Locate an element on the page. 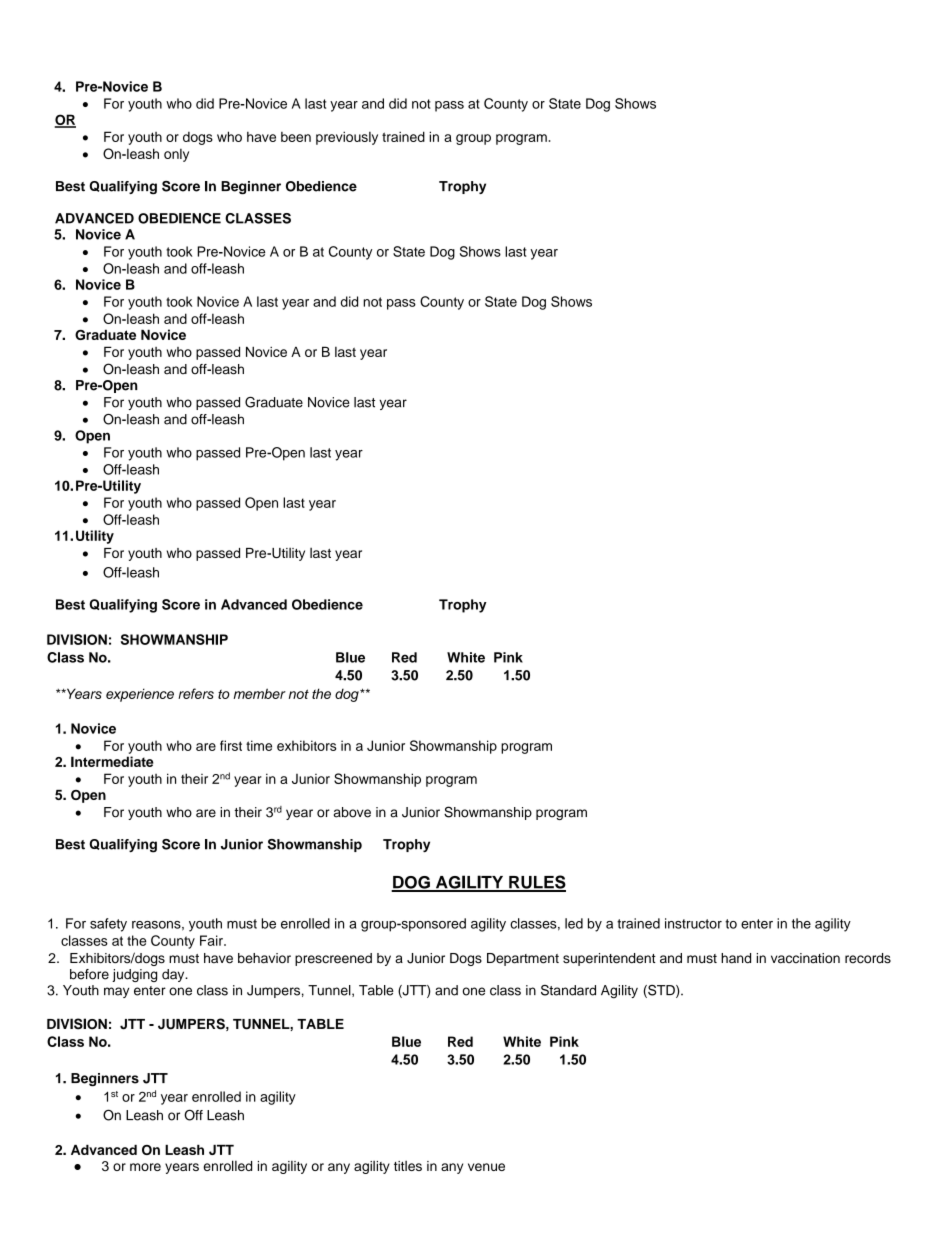 The image size is (952, 1233). vaccination is located at coordinates (805, 958).
